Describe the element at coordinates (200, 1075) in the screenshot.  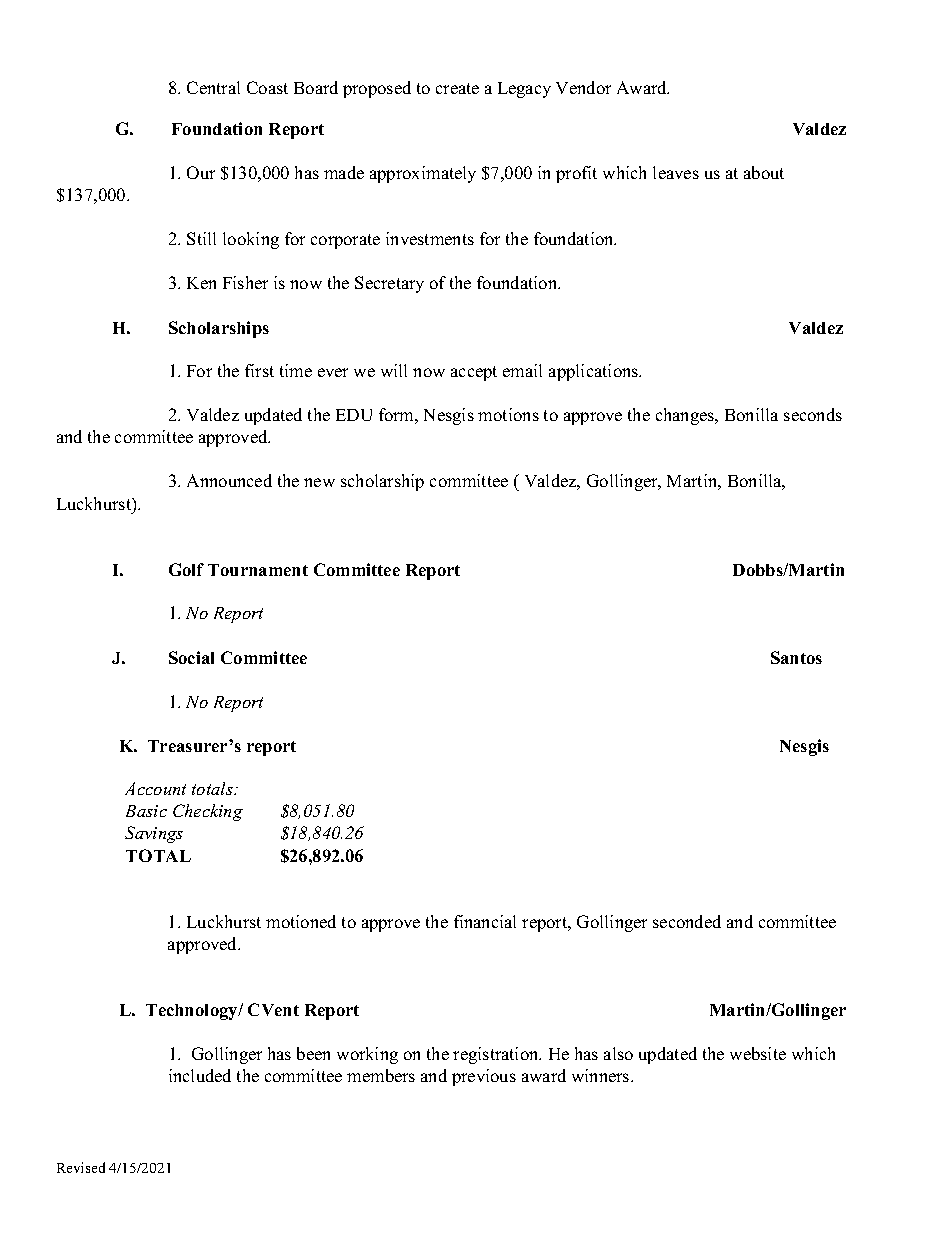
I see `included` at that location.
